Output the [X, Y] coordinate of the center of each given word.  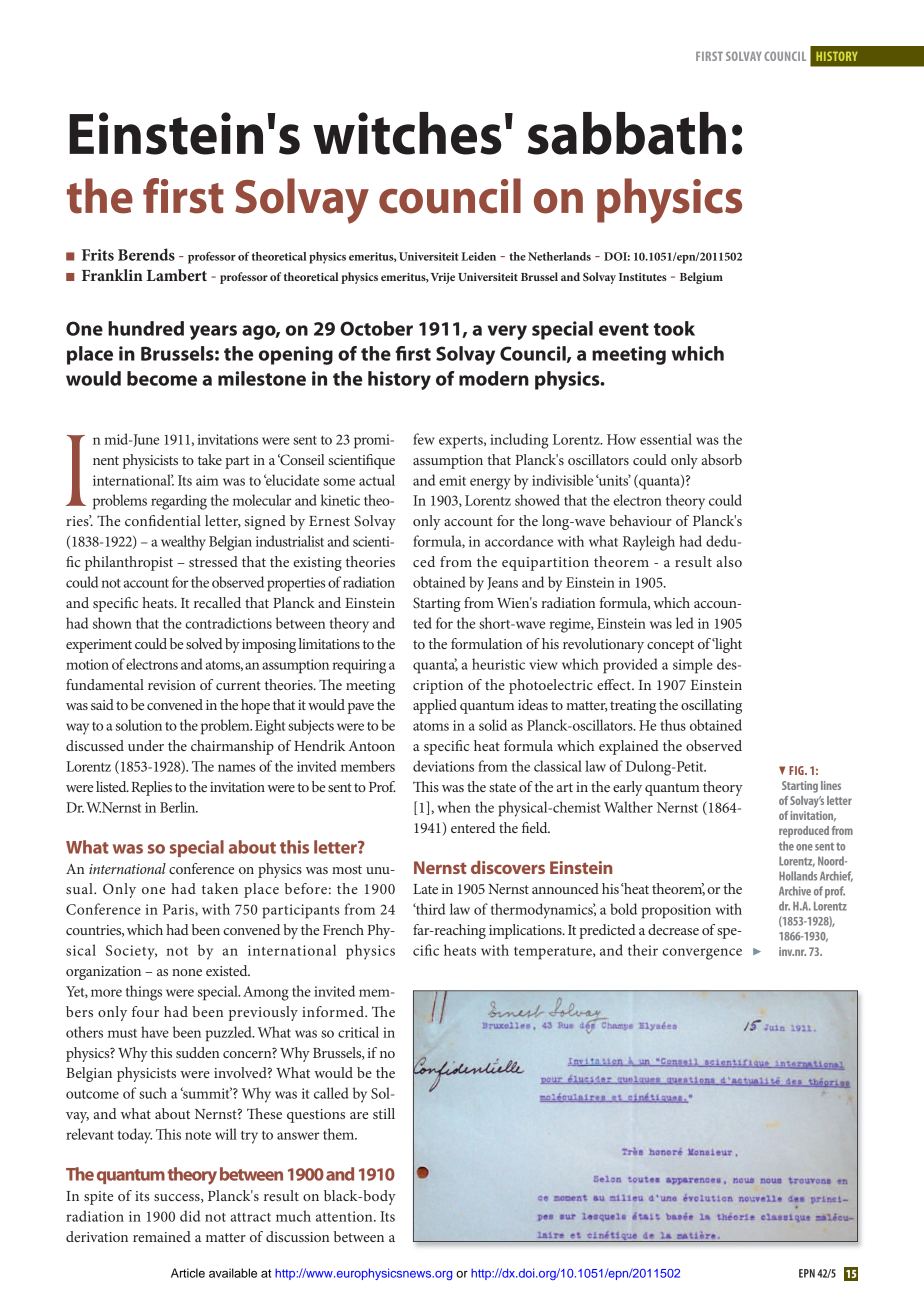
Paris [179, 909]
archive [795, 891]
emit [452, 480]
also [729, 561]
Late [425, 889]
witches [407, 133]
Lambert [176, 275]
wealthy [183, 543]
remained [162, 1236]
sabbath [627, 133]
